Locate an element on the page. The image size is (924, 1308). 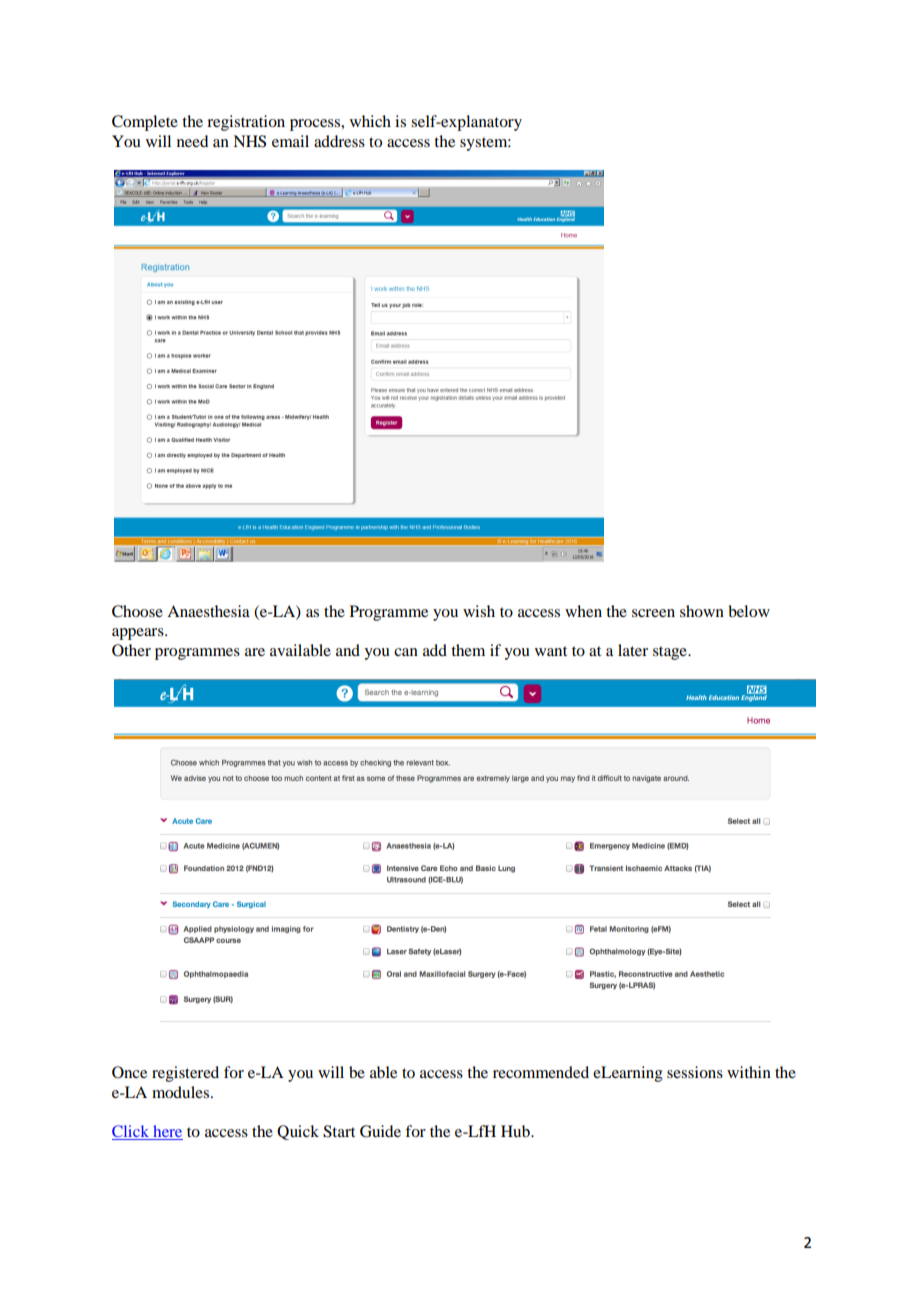
modules is located at coordinates (182, 1092).
